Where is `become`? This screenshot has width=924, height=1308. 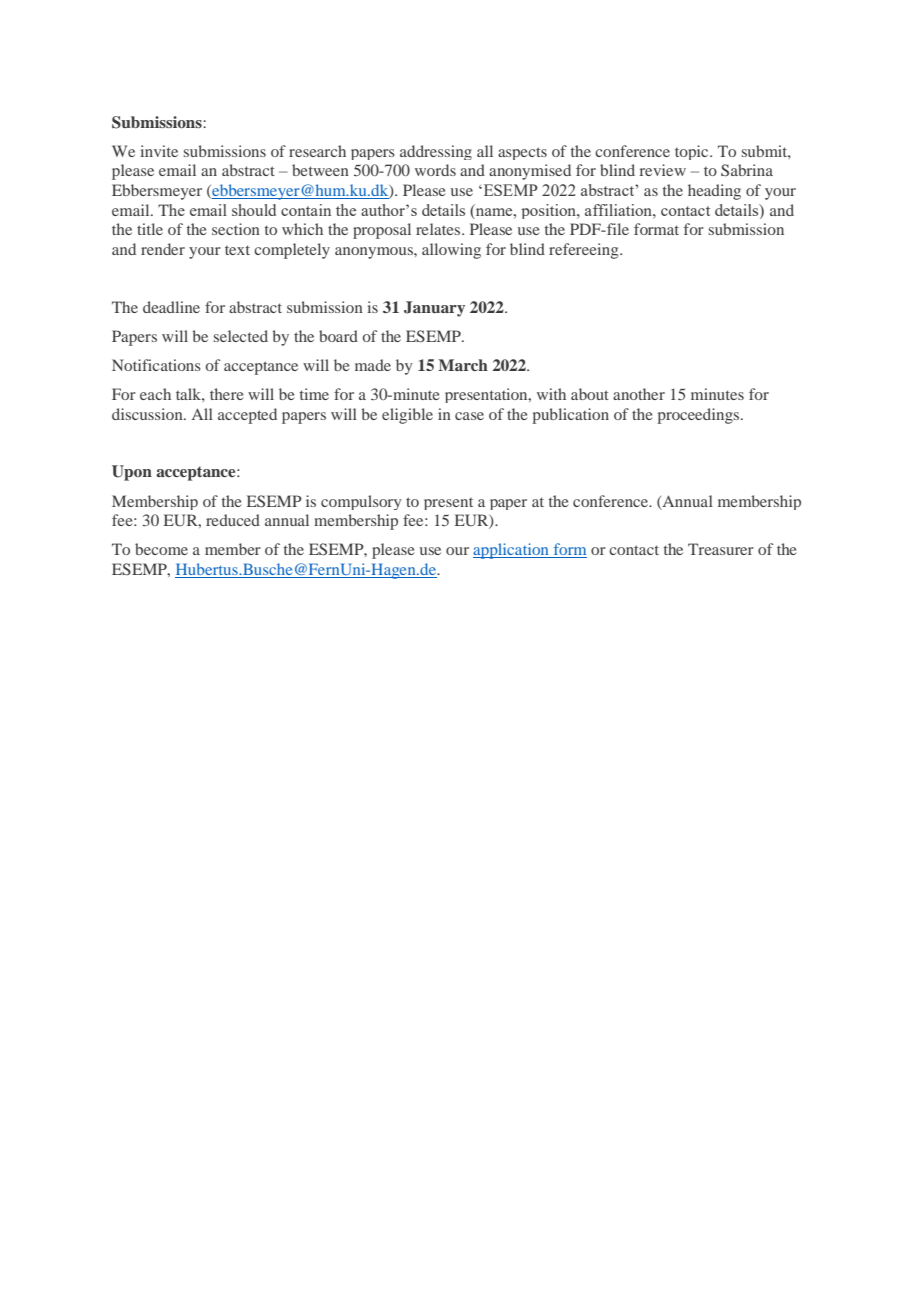 become is located at coordinates (161, 549).
